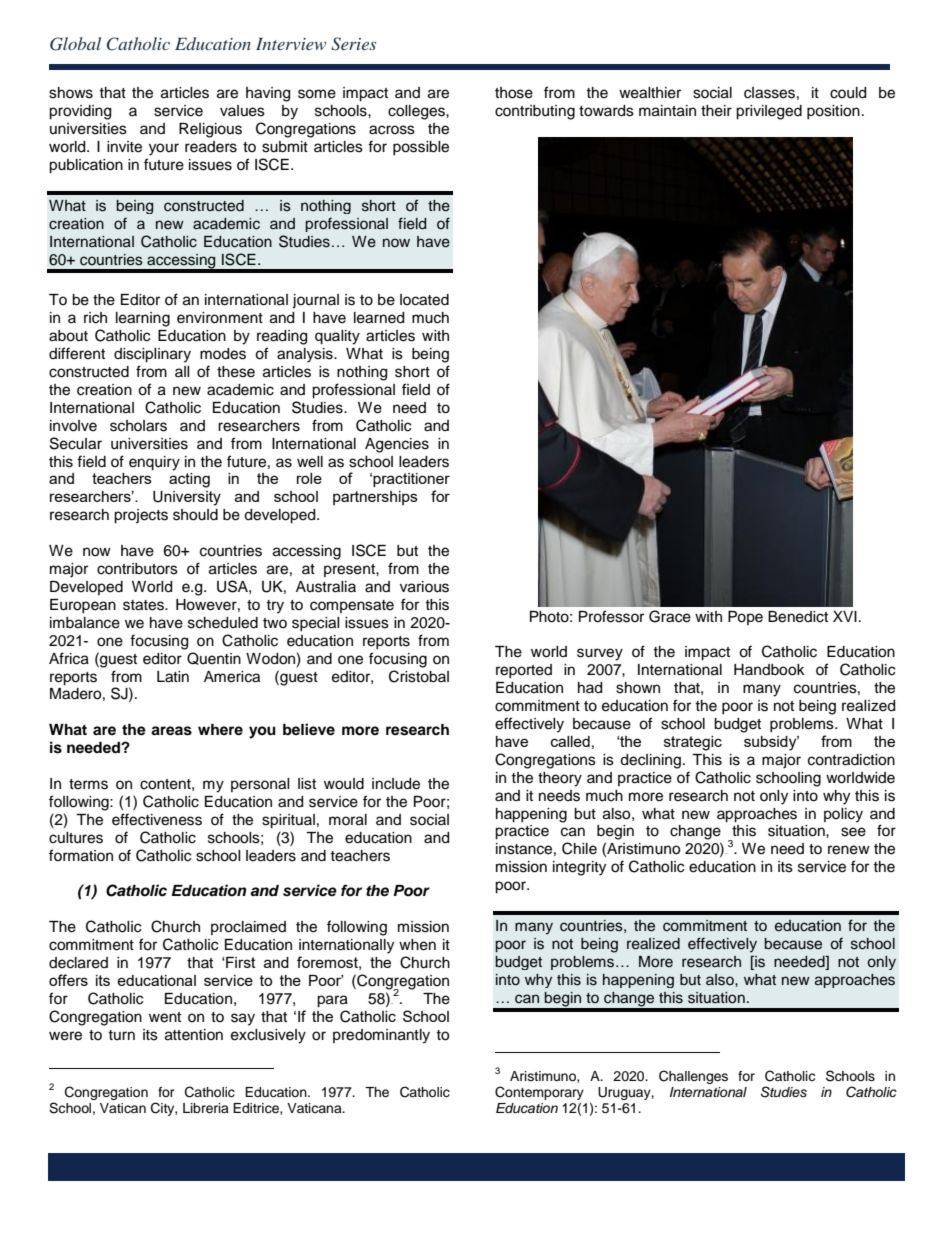 The image size is (952, 1233). I want to click on Pope, so click(745, 618).
